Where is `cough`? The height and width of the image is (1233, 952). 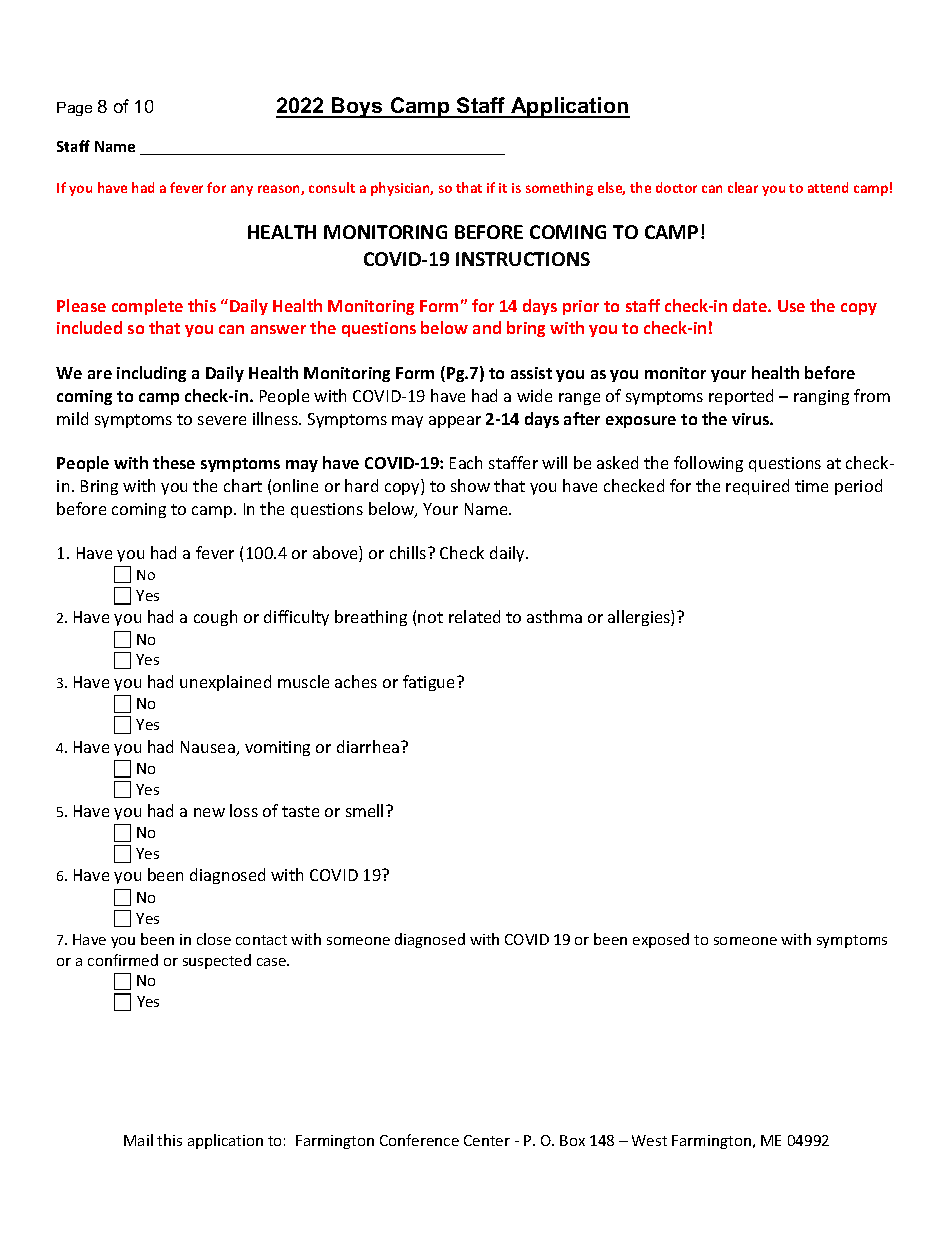 cough is located at coordinates (215, 618).
